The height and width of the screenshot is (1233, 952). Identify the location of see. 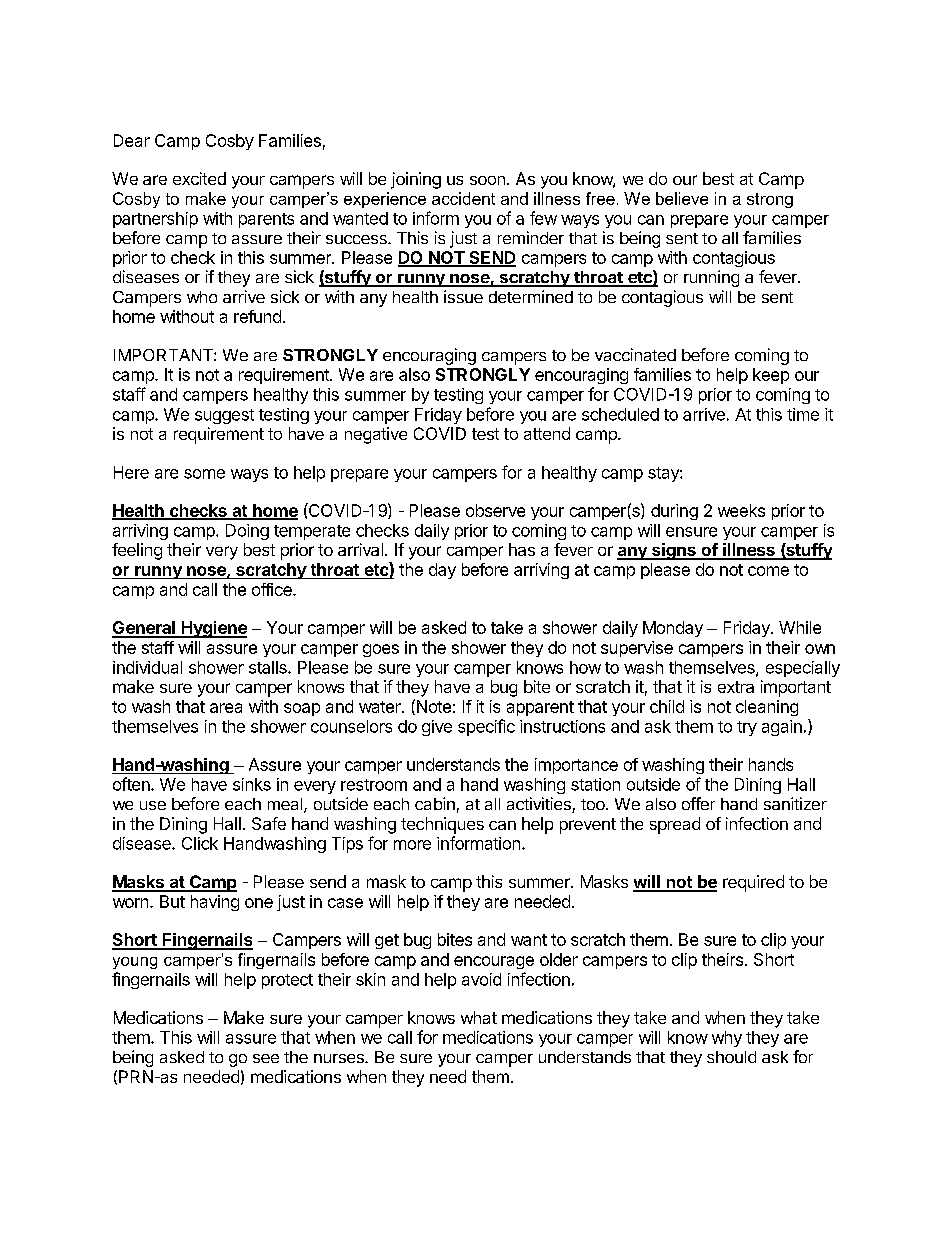
(266, 1058).
